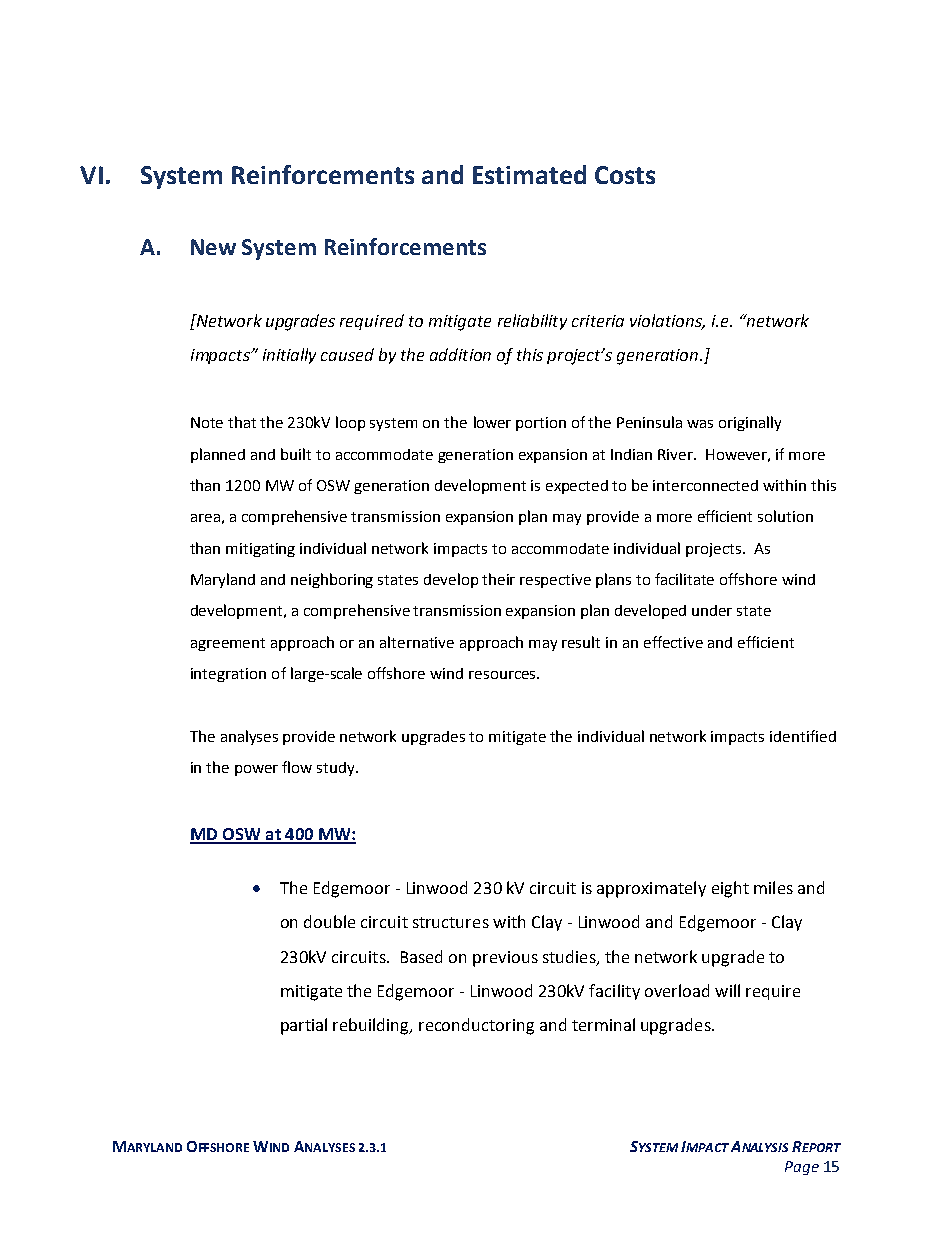 The image size is (952, 1233). I want to click on originally, so click(750, 423).
